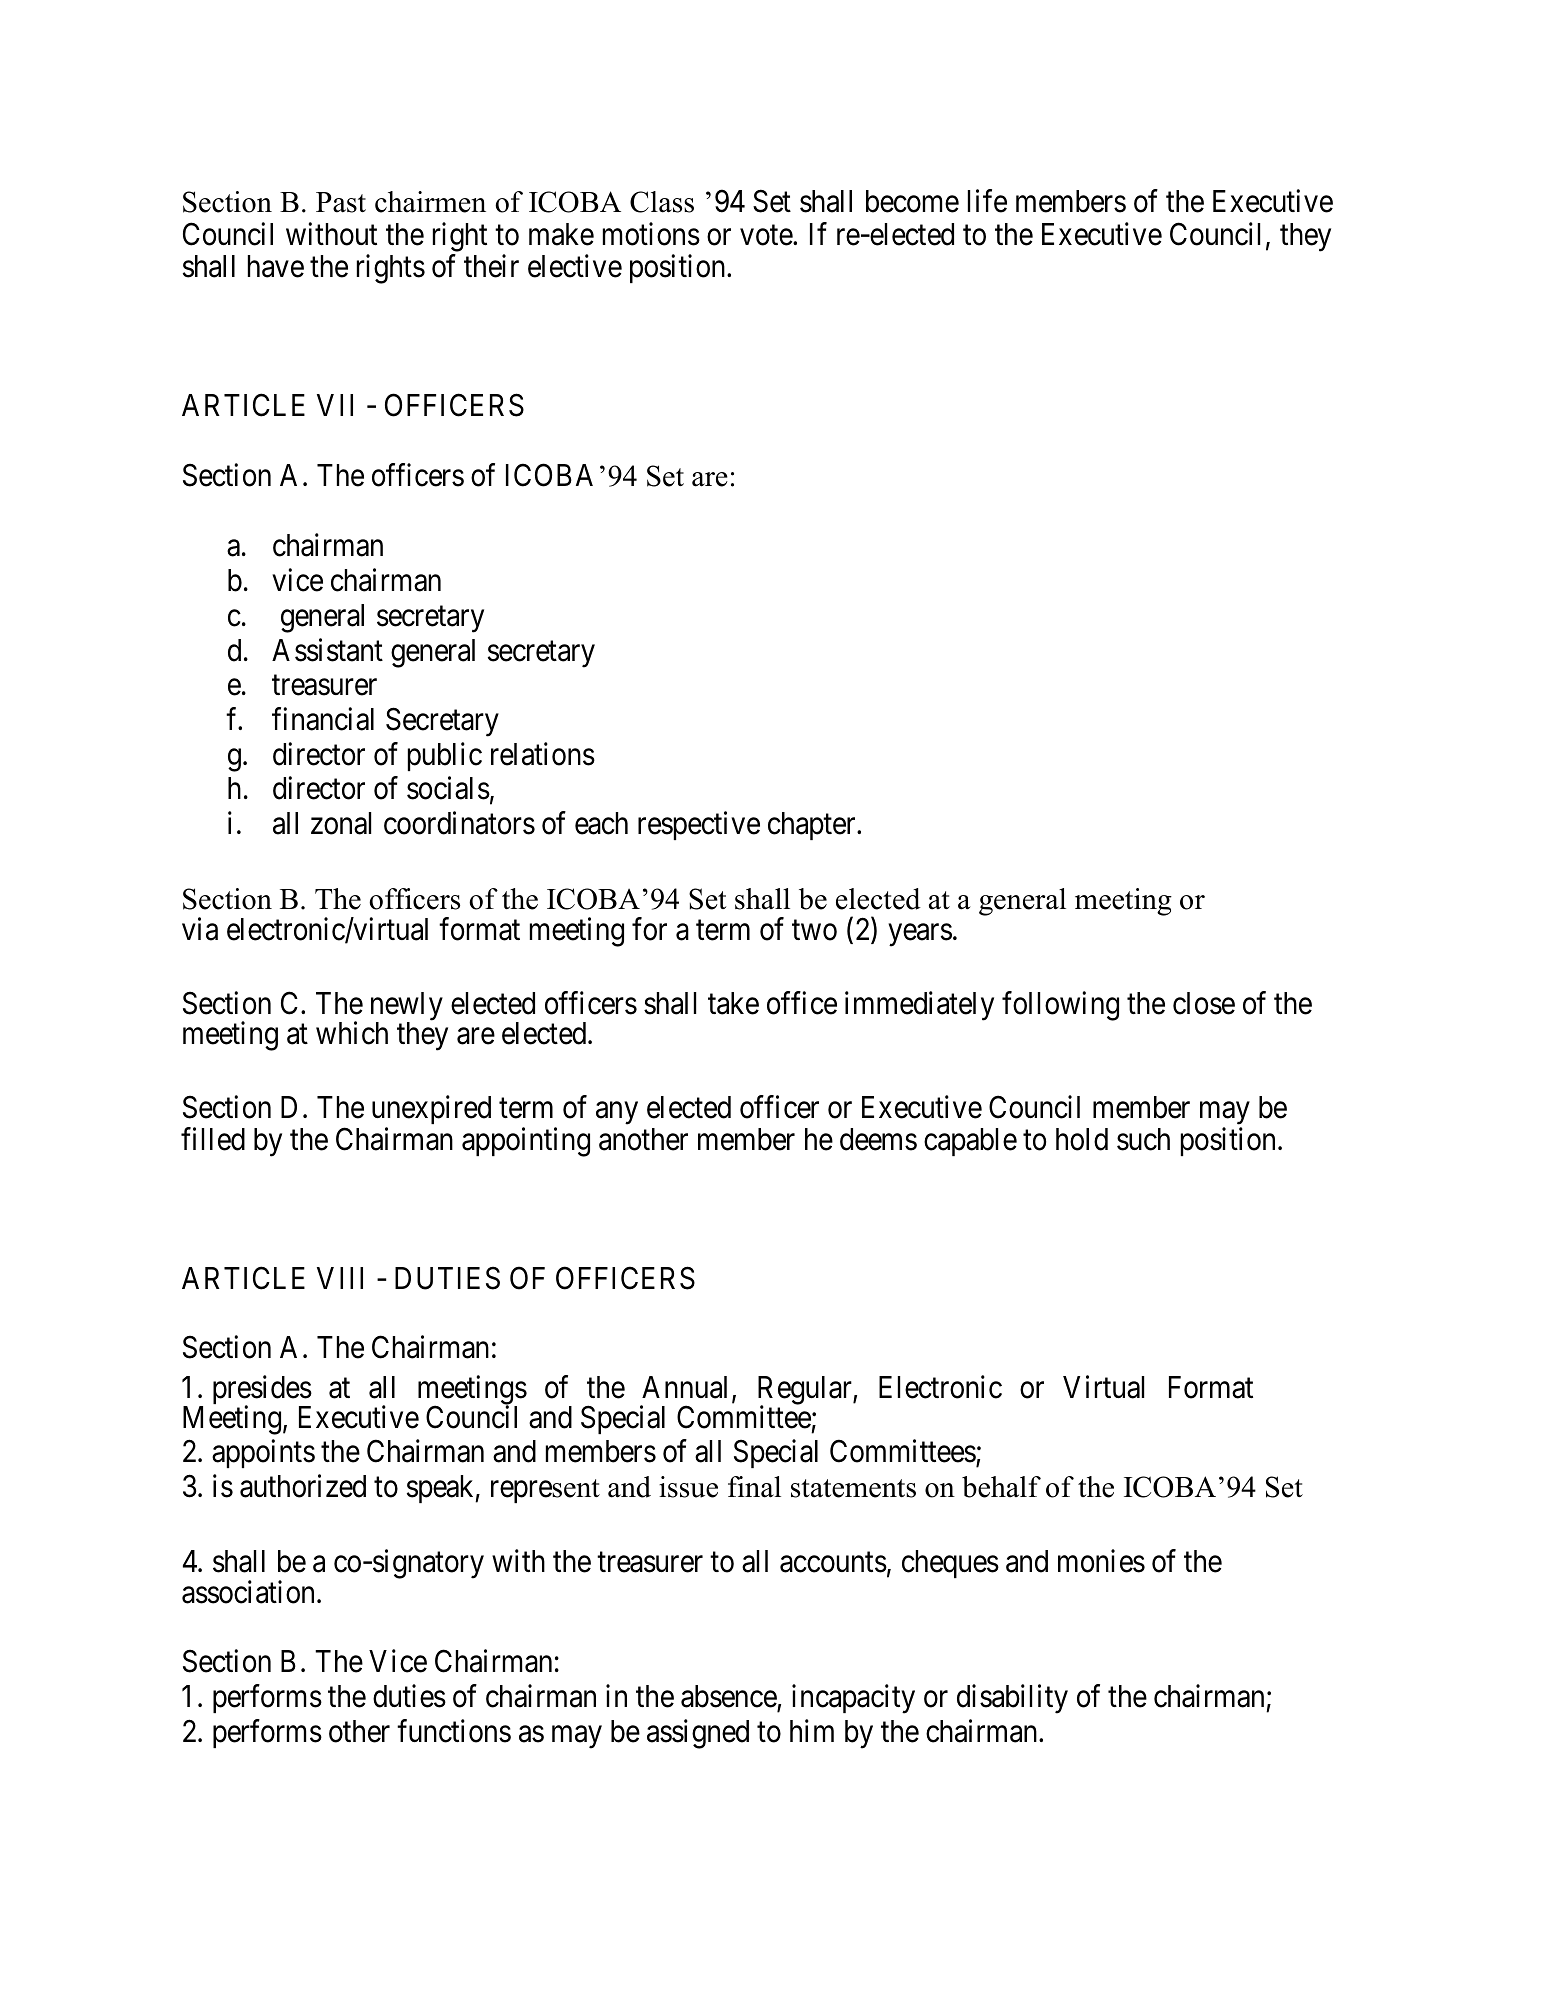 This screenshot has width=1541, height=1994. Describe the element at coordinates (813, 826) in the screenshot. I see `chapter` at that location.
